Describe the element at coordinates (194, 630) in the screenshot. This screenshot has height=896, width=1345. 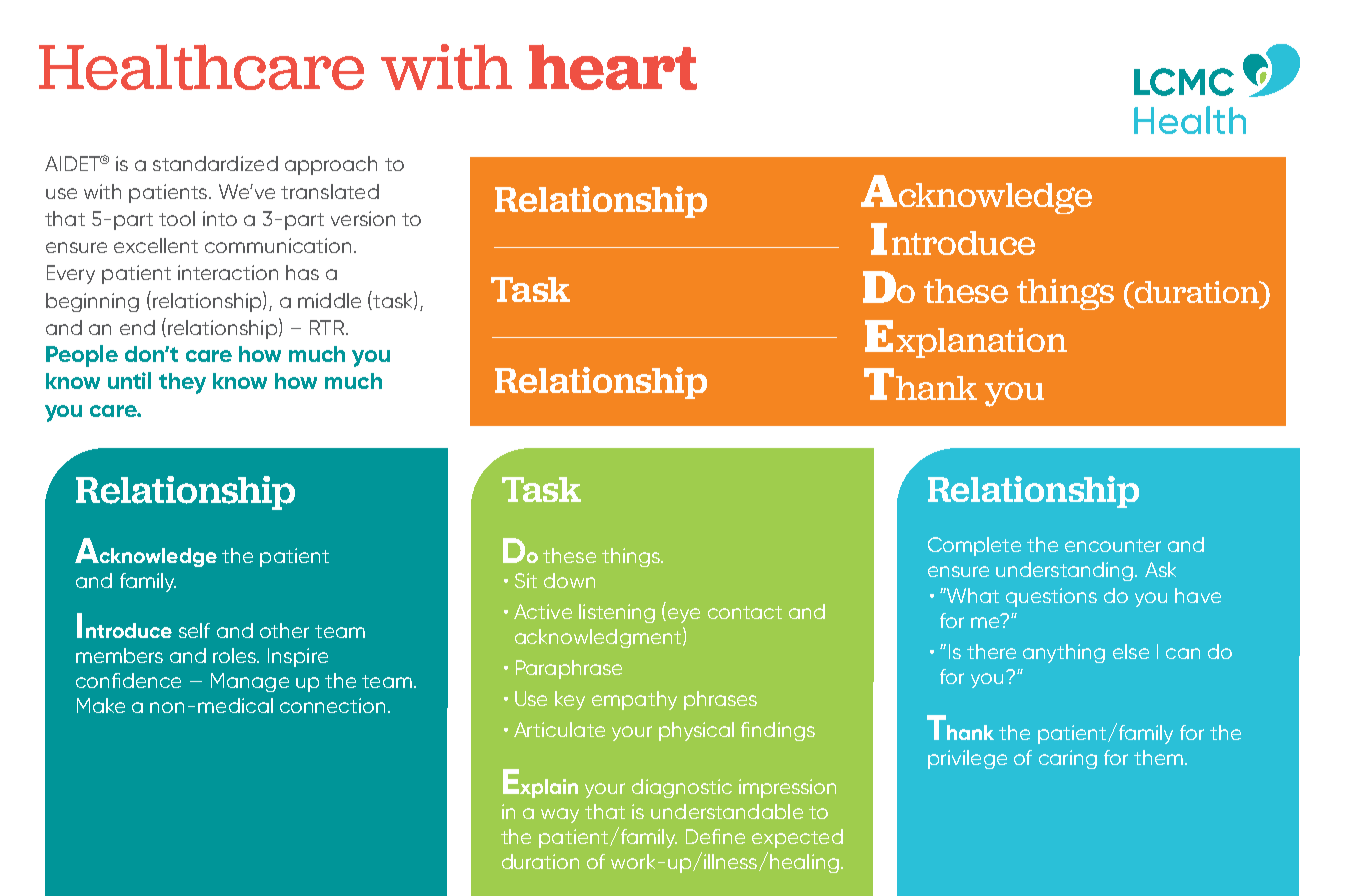
I see `self` at that location.
